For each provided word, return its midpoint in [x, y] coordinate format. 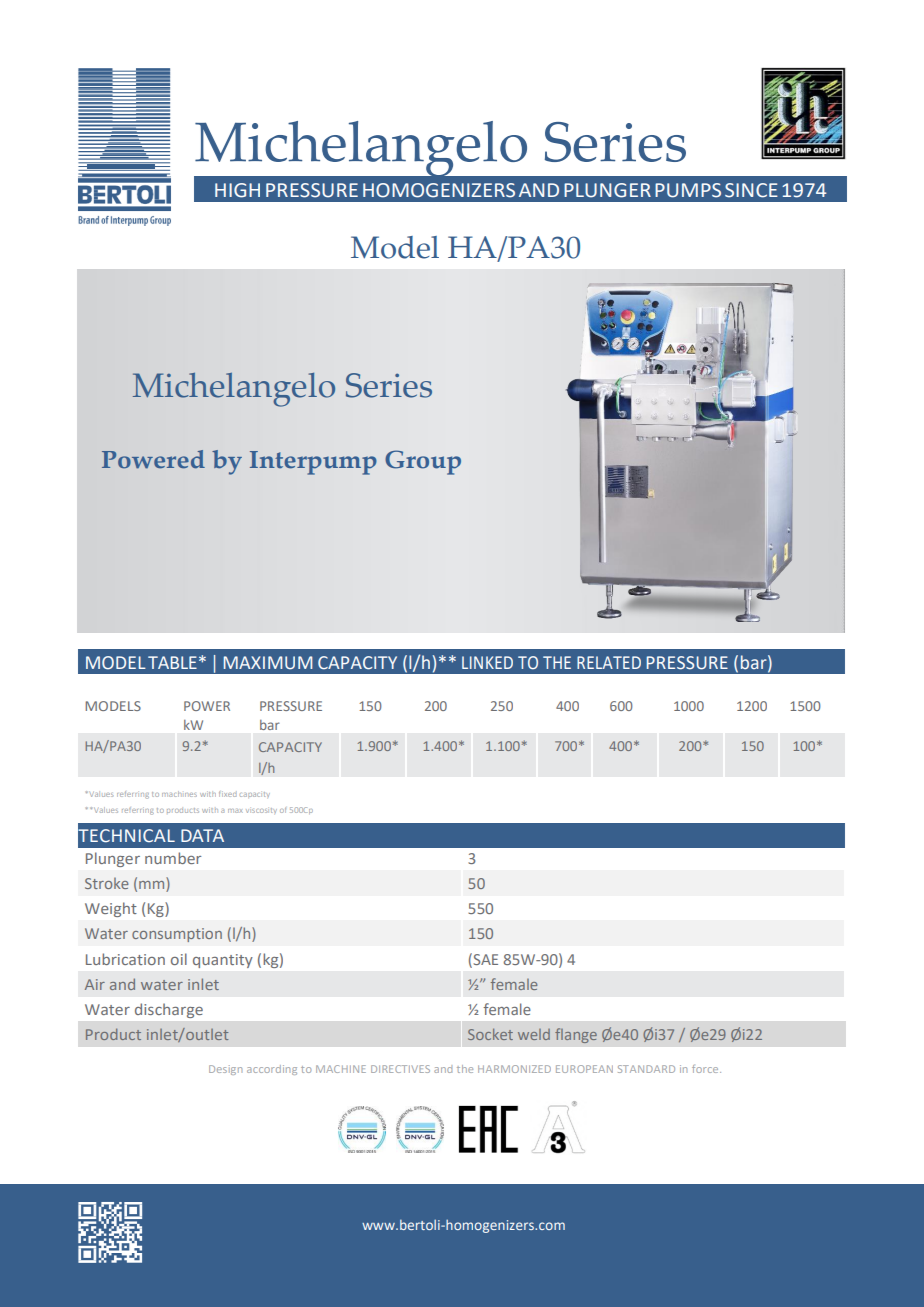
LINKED [487, 662]
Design [225, 1070]
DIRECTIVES [400, 1069]
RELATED [609, 662]
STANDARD [646, 1069]
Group [423, 462]
